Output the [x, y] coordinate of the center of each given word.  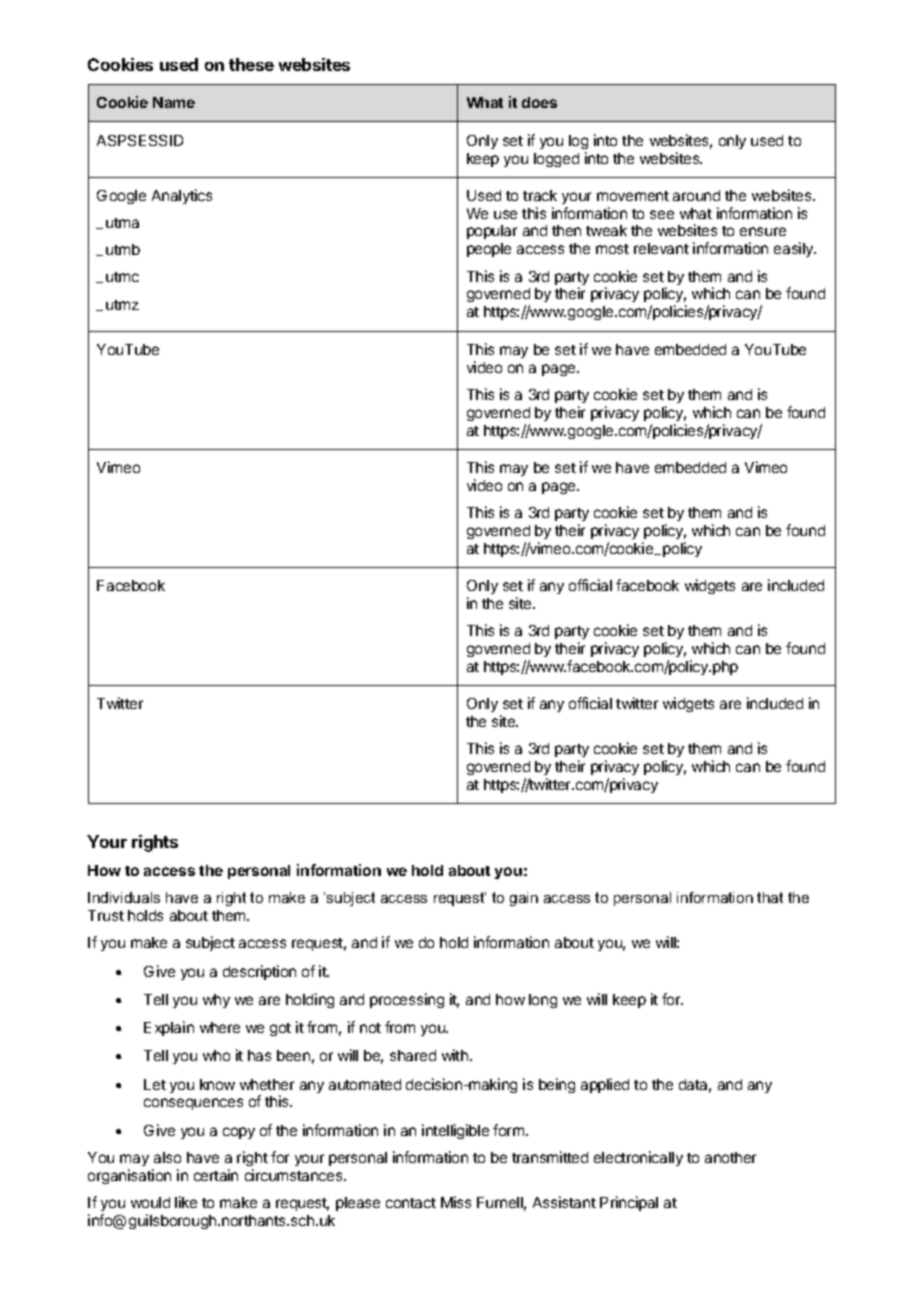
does [539, 102]
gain [524, 899]
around [696, 195]
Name [174, 102]
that [770, 897]
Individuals [124, 897]
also [167, 1157]
